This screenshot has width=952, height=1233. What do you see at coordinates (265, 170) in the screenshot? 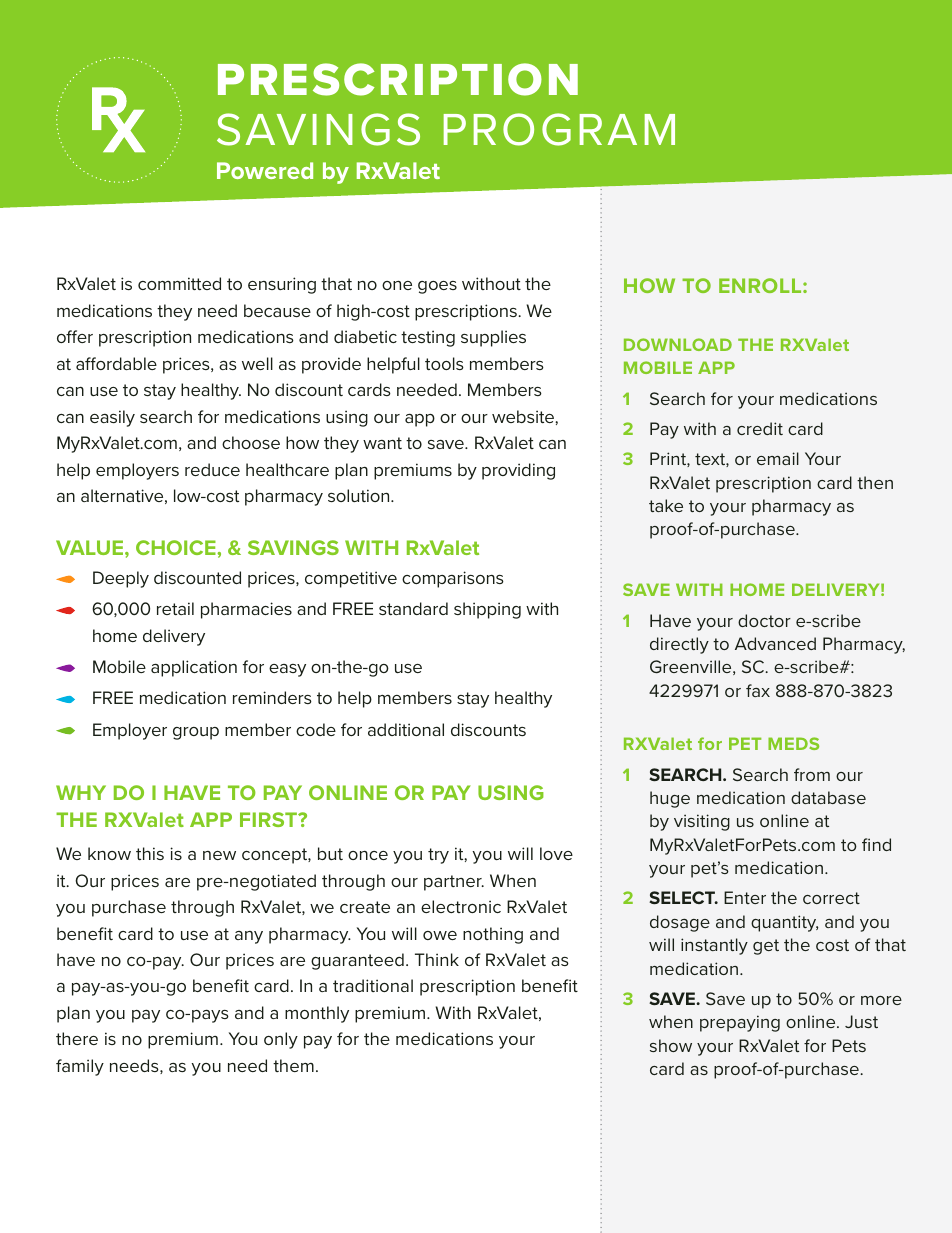
I see `Powered` at bounding box center [265, 170].
